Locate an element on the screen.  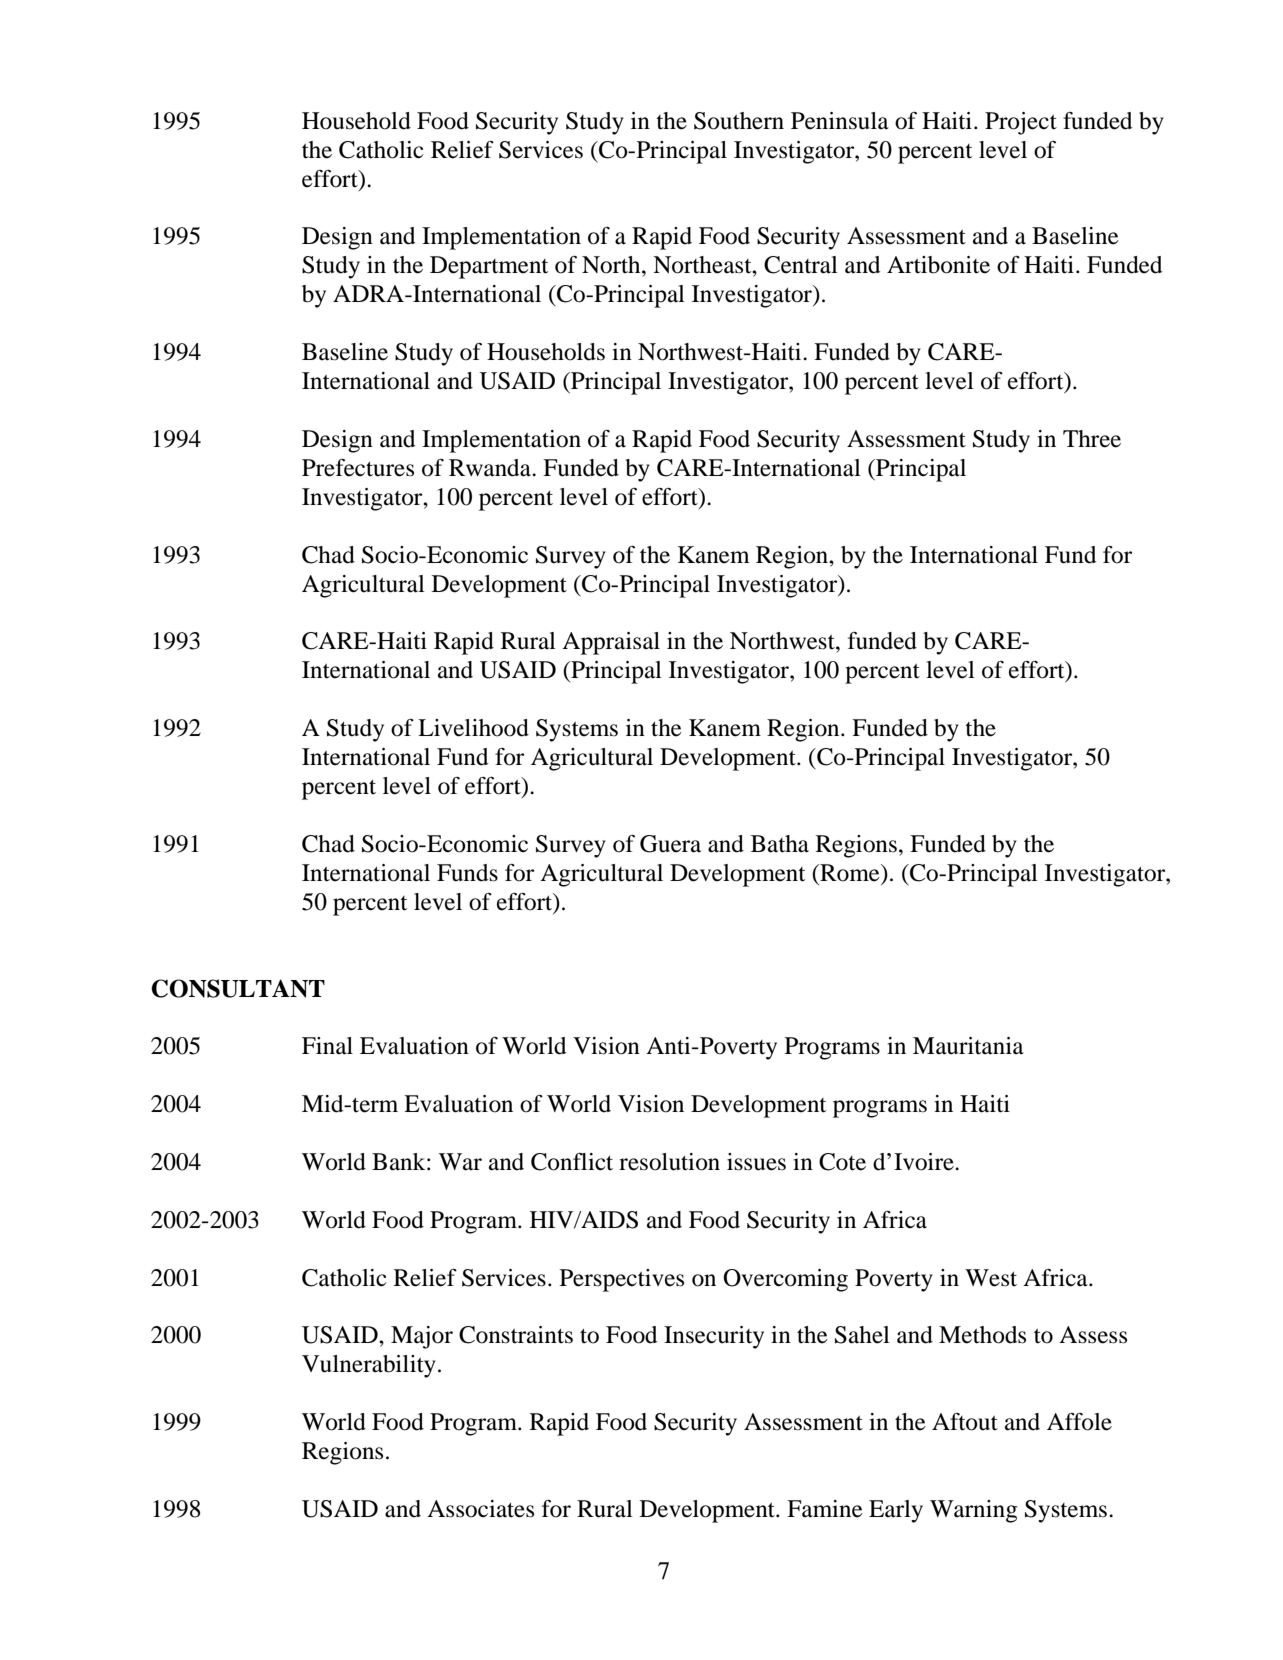
Famine is located at coordinates (825, 1509).
